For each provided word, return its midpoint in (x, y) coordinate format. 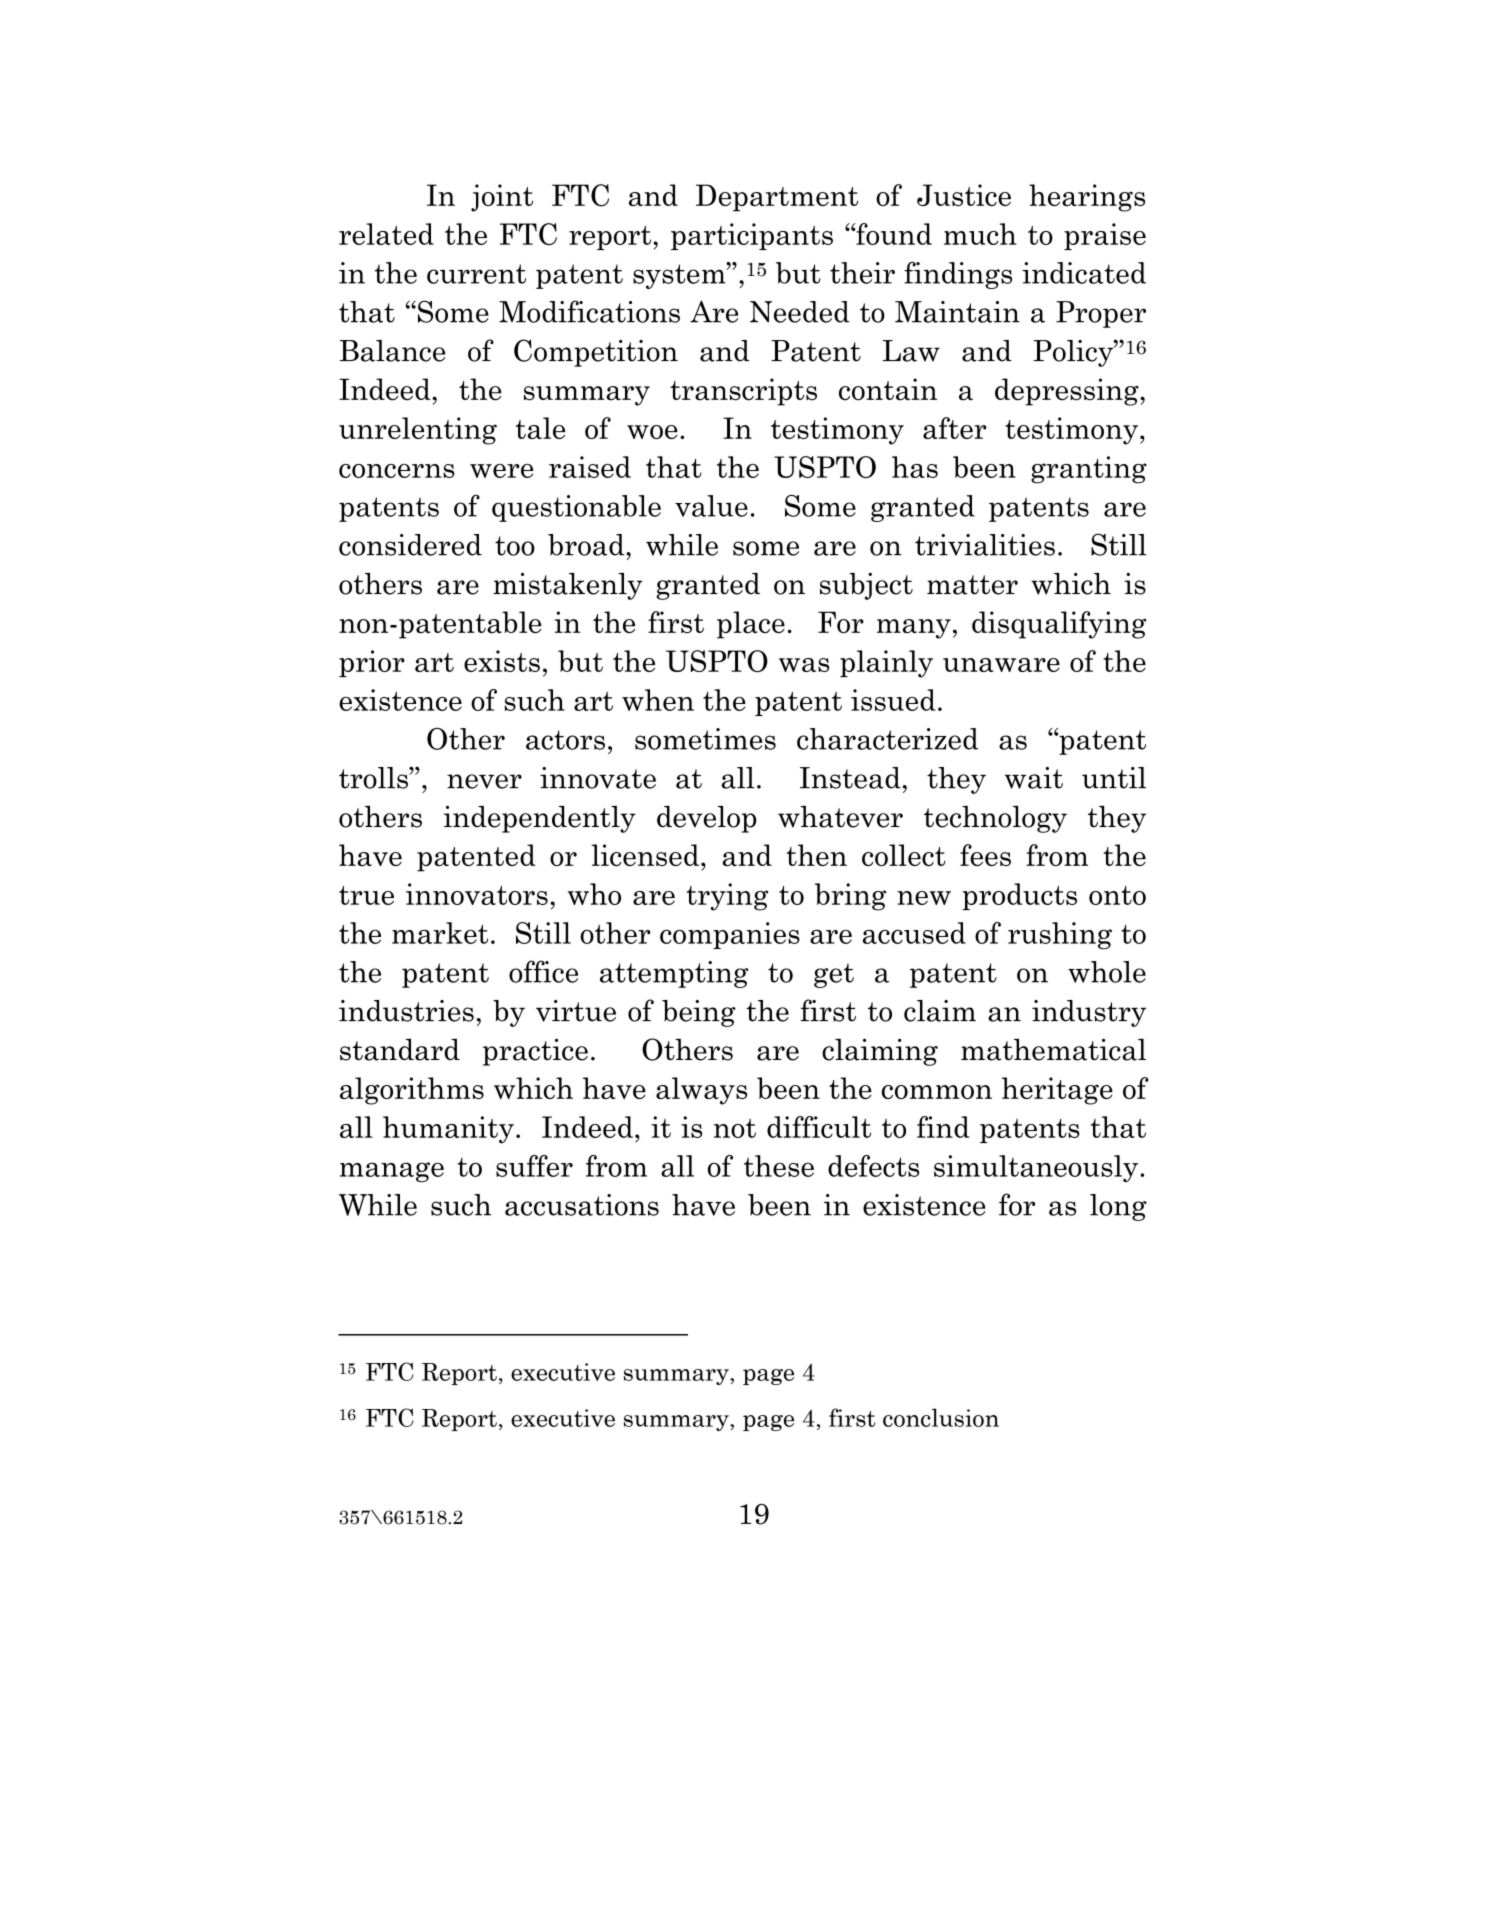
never (484, 781)
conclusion (941, 1417)
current (476, 274)
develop (707, 819)
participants (752, 236)
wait (1034, 778)
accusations (582, 1205)
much (980, 234)
